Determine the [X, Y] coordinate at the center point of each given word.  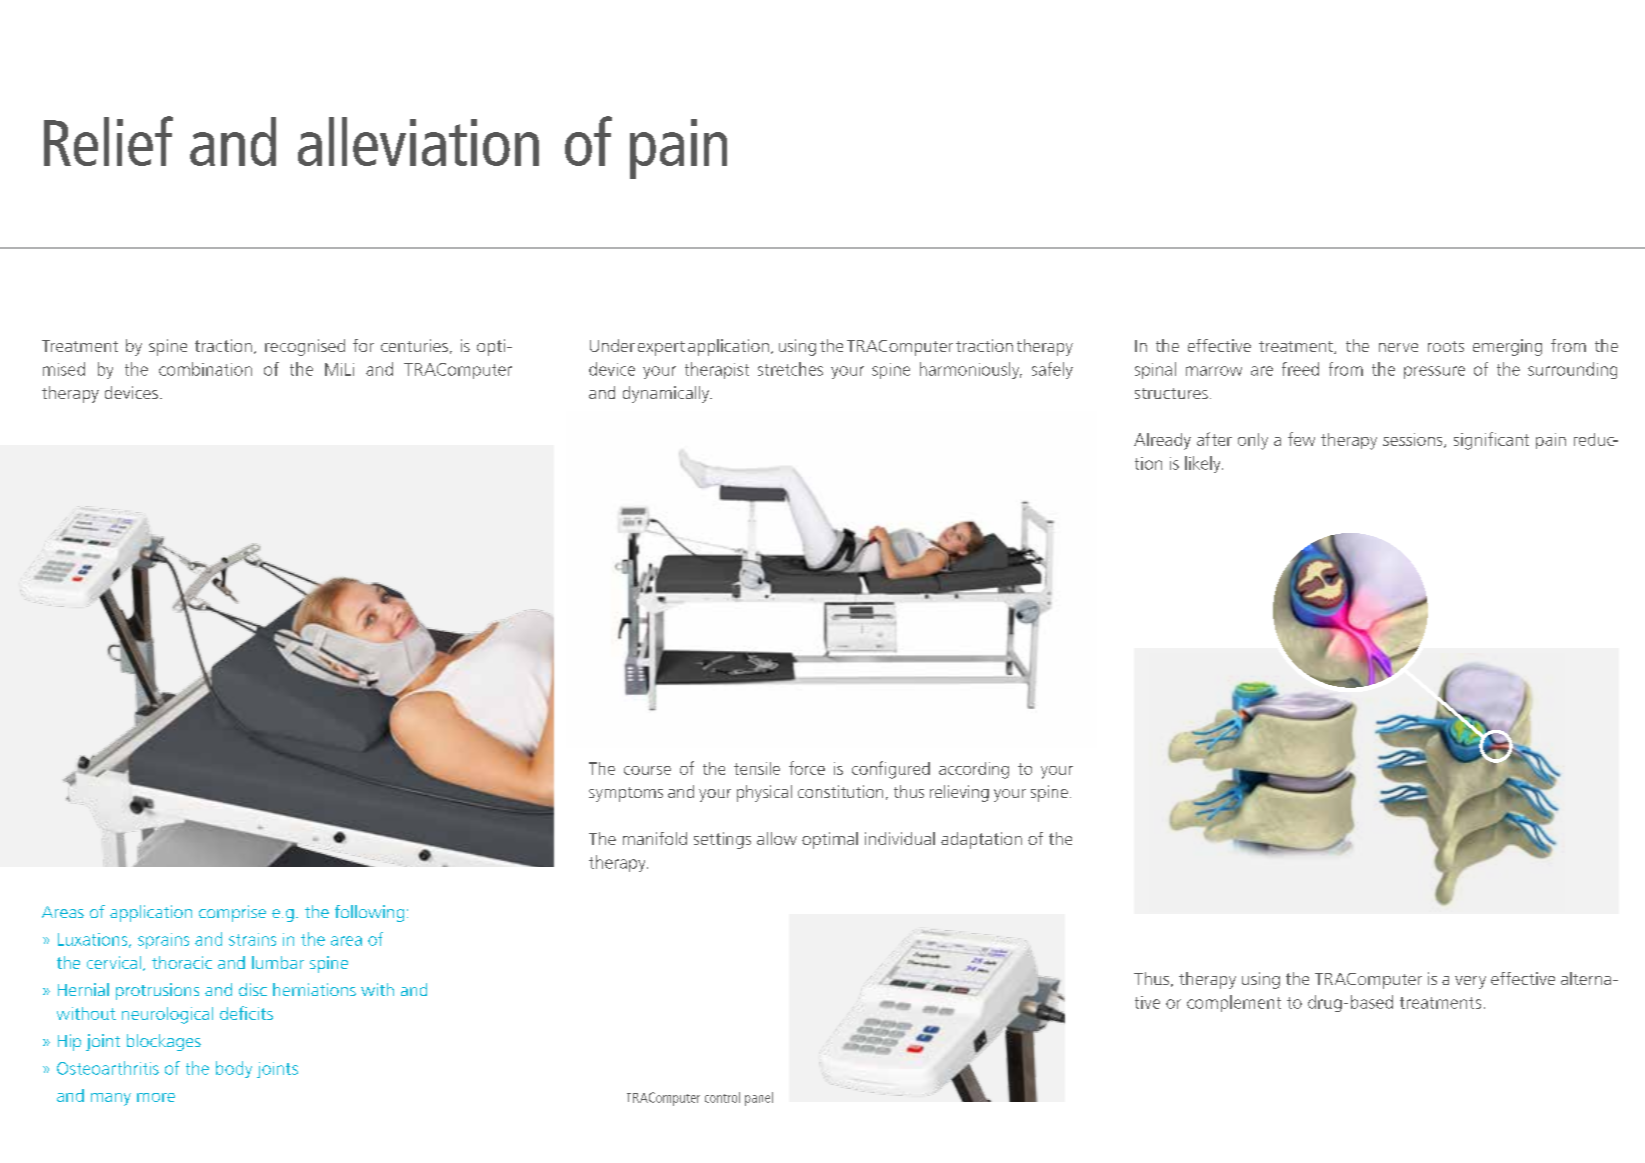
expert [661, 348]
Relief [108, 141]
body [234, 1069]
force [807, 768]
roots [1446, 346]
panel [759, 1099]
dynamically [667, 394]
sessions [1414, 440]
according [974, 770]
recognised [305, 347]
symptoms [626, 794]
